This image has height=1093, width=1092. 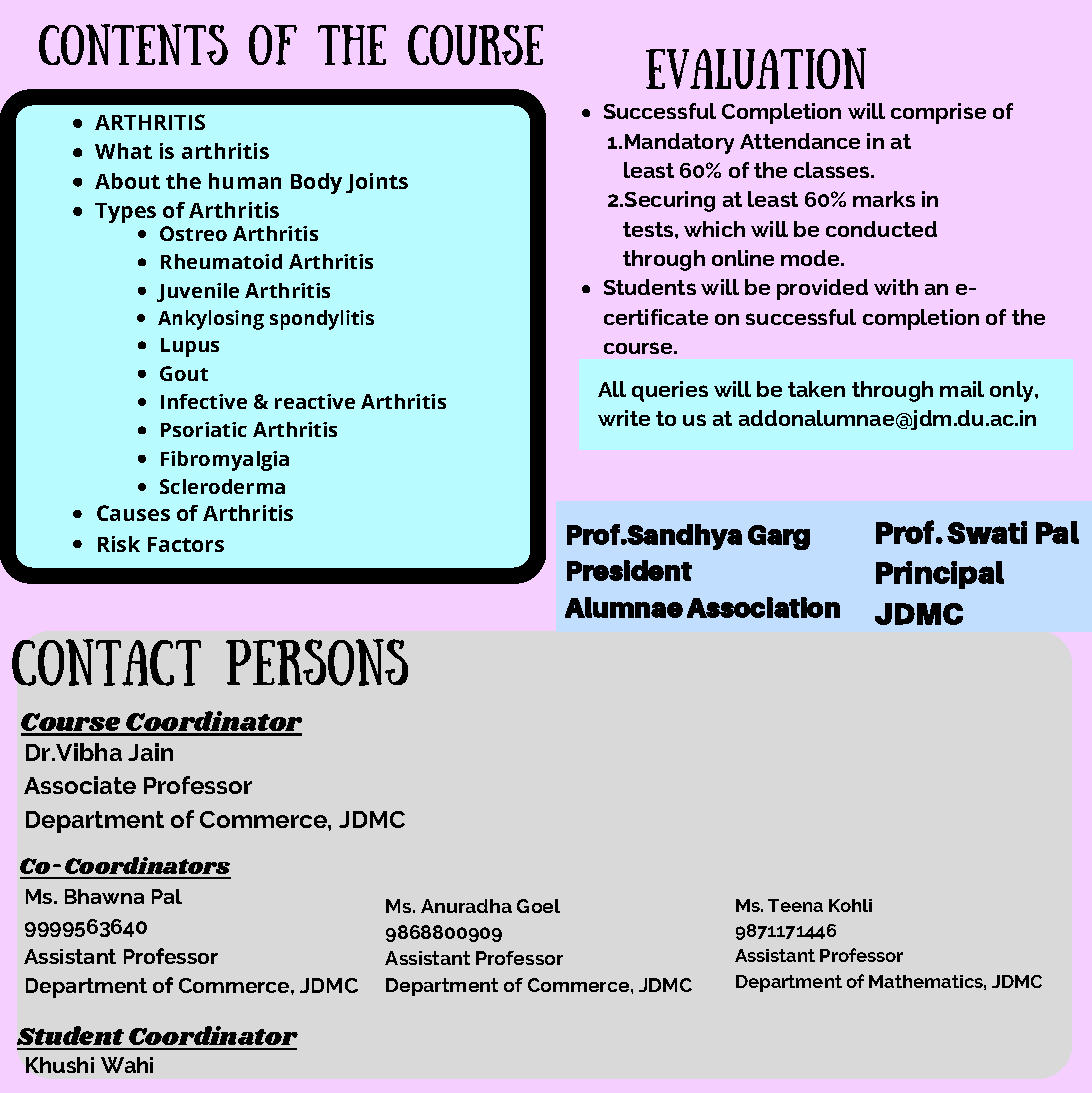 What do you see at coordinates (756, 68) in the image?
I see `EVALUATION` at bounding box center [756, 68].
